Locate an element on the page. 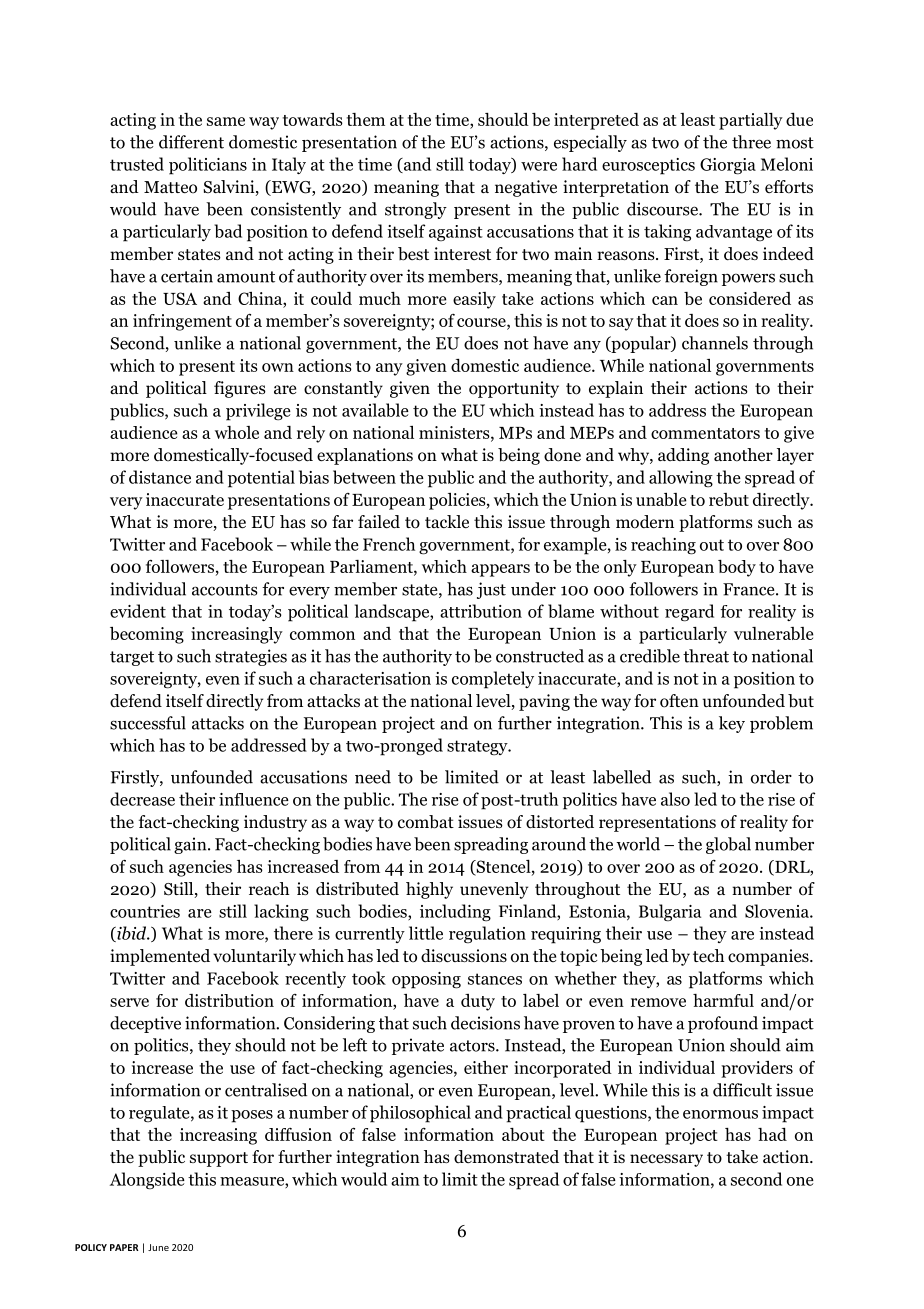  harmful is located at coordinates (723, 1000).
